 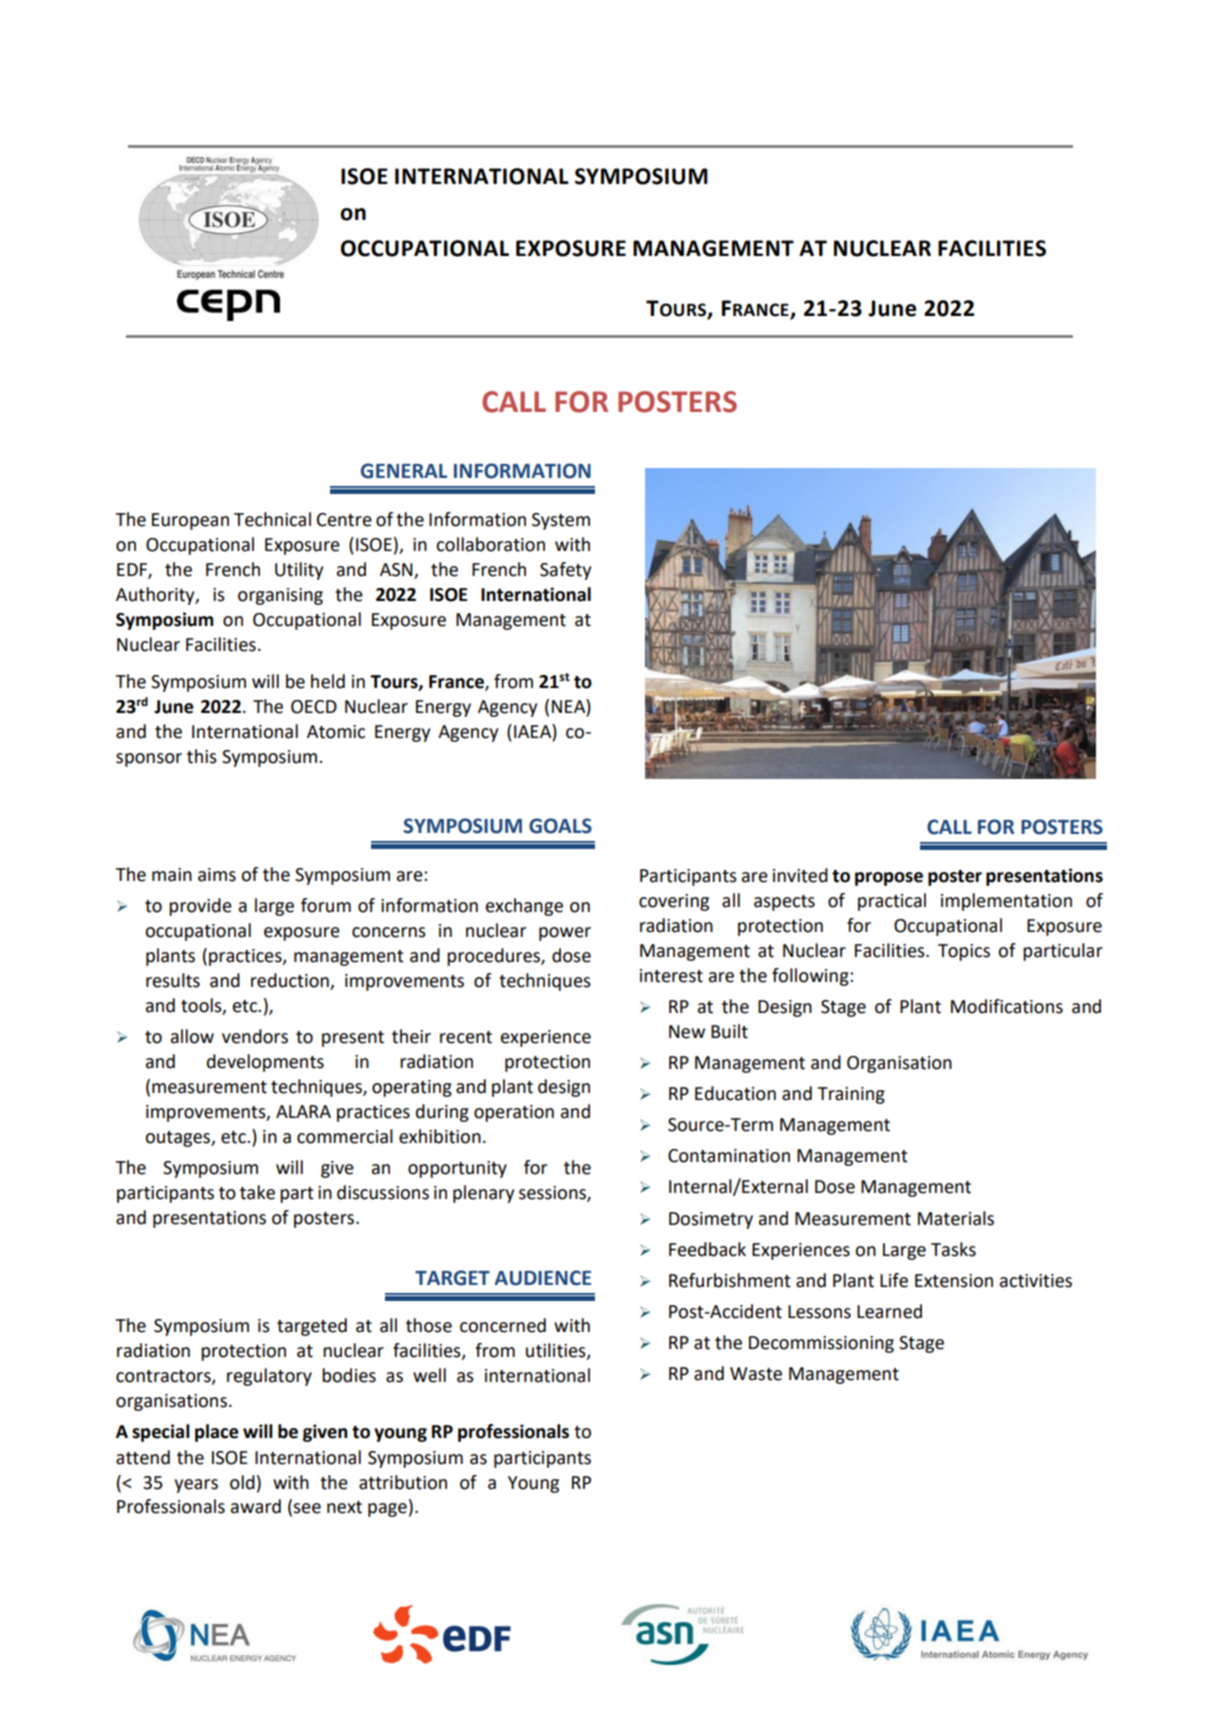 What do you see at coordinates (560, 826) in the page?
I see `GOALS` at bounding box center [560, 826].
